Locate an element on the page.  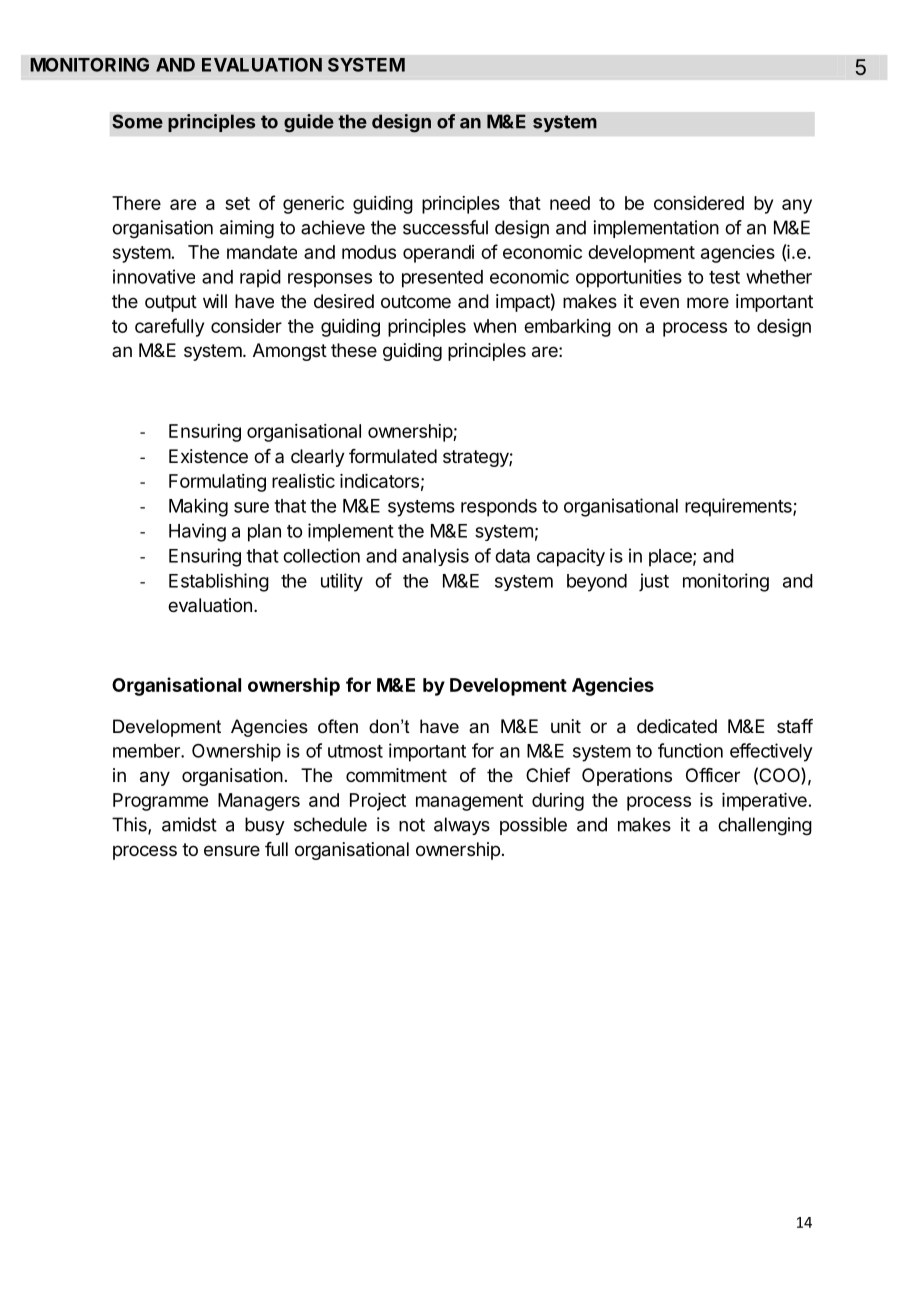
management is located at coordinates (469, 802).
